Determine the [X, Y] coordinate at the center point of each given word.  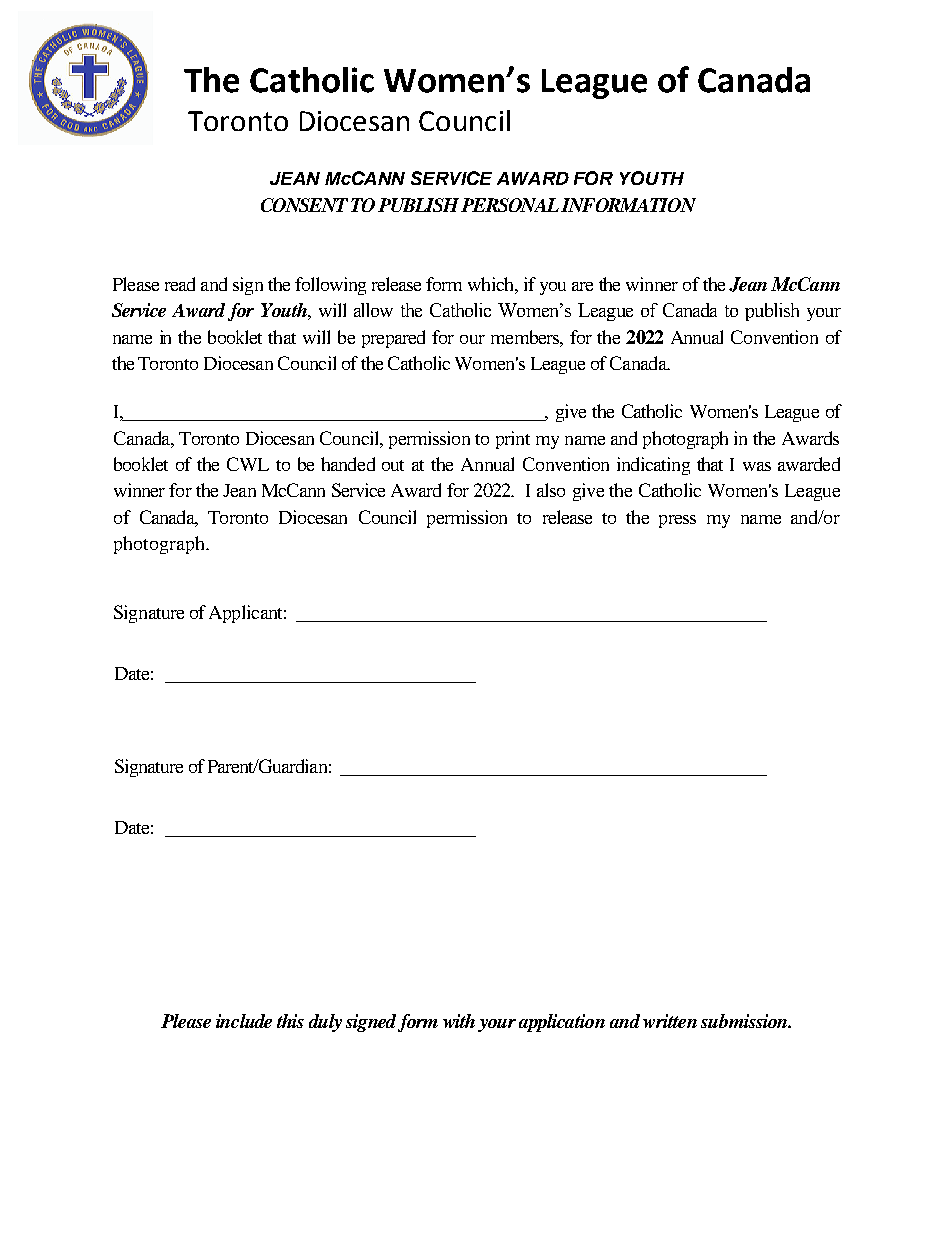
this [290, 1021]
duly [325, 1023]
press [677, 521]
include [244, 1021]
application [562, 1023]
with [459, 1021]
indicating [653, 466]
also [551, 490]
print [513, 440]
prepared [393, 339]
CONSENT [304, 205]
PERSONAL [510, 205]
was [757, 466]
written [670, 1021]
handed [348, 464]
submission [745, 1021]
